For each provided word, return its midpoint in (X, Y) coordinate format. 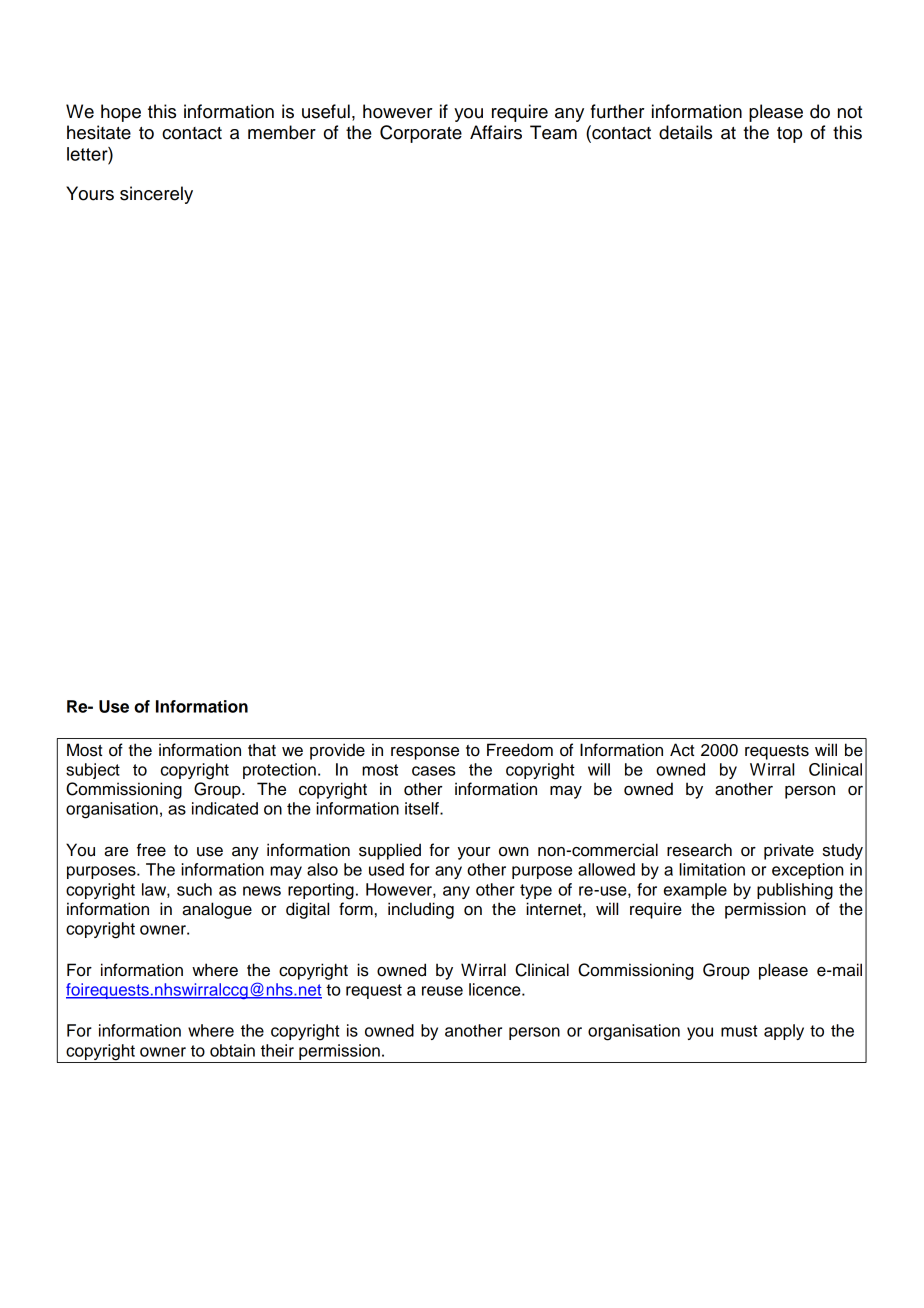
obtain (232, 1050)
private (789, 851)
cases (433, 771)
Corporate (421, 134)
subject (93, 771)
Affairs (496, 132)
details (685, 132)
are (116, 852)
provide (337, 751)
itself (423, 808)
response (425, 753)
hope (121, 113)
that (262, 750)
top (789, 135)
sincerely (156, 195)
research (699, 850)
